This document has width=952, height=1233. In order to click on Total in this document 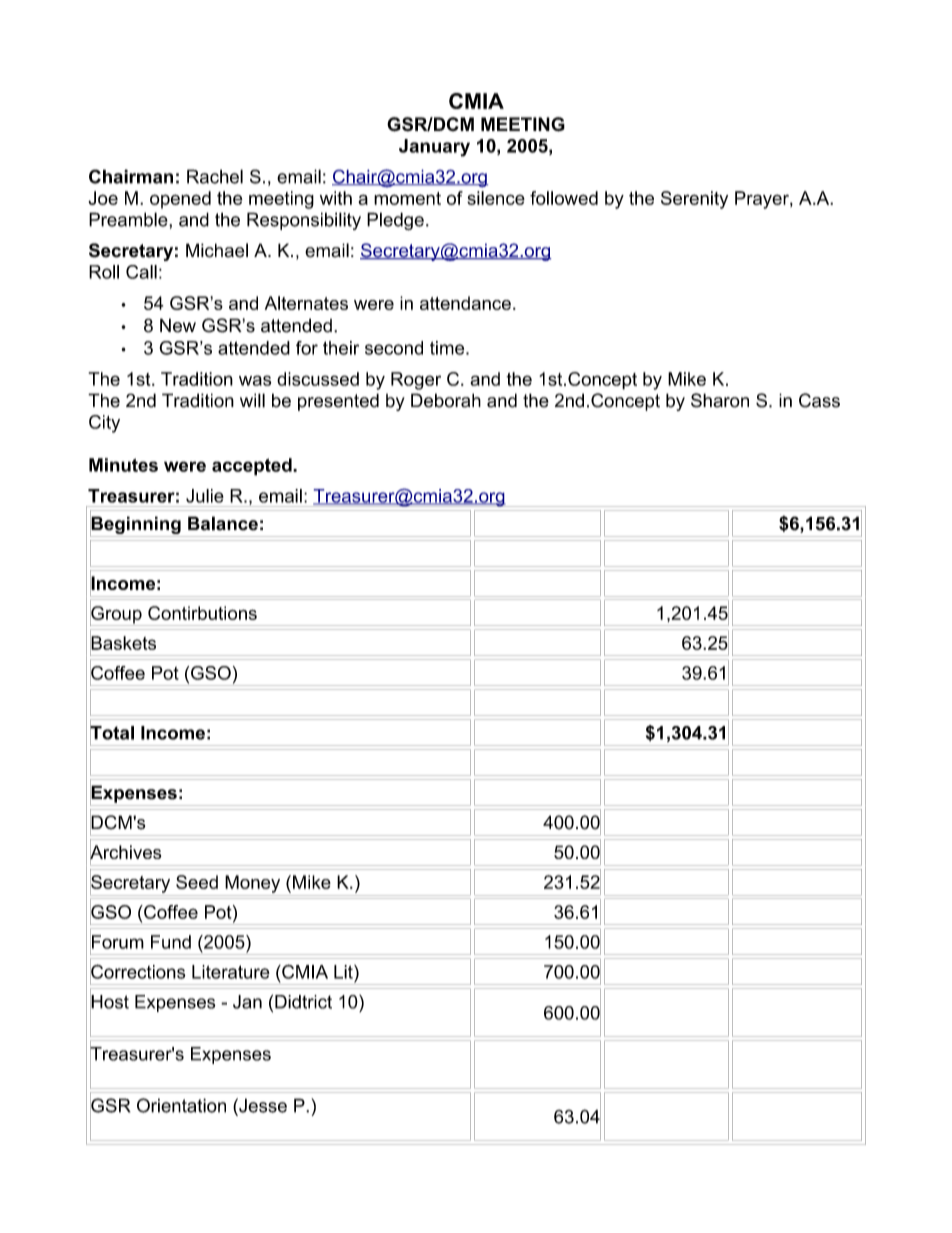, I will do `click(112, 732)`.
